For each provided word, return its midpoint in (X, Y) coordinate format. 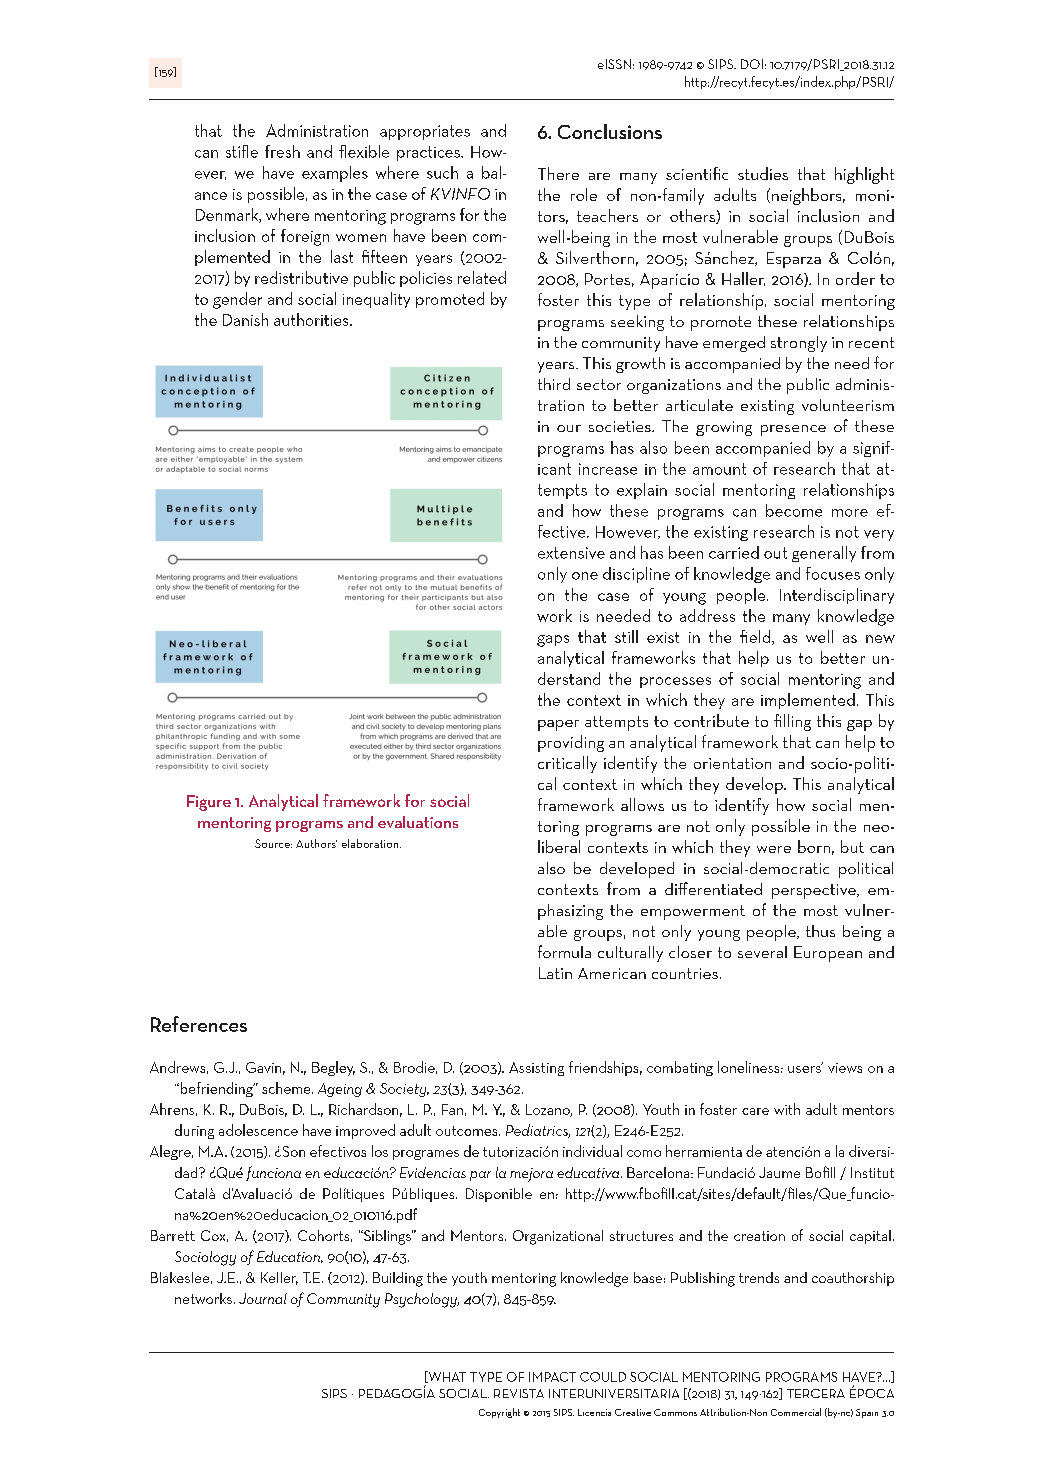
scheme (287, 1088)
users (805, 1068)
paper (558, 725)
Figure (209, 803)
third (554, 384)
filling (792, 722)
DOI (752, 64)
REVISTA (519, 1393)
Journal (263, 1298)
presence (793, 430)
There (558, 173)
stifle (242, 151)
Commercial (796, 1412)
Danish (245, 319)
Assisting (536, 1069)
